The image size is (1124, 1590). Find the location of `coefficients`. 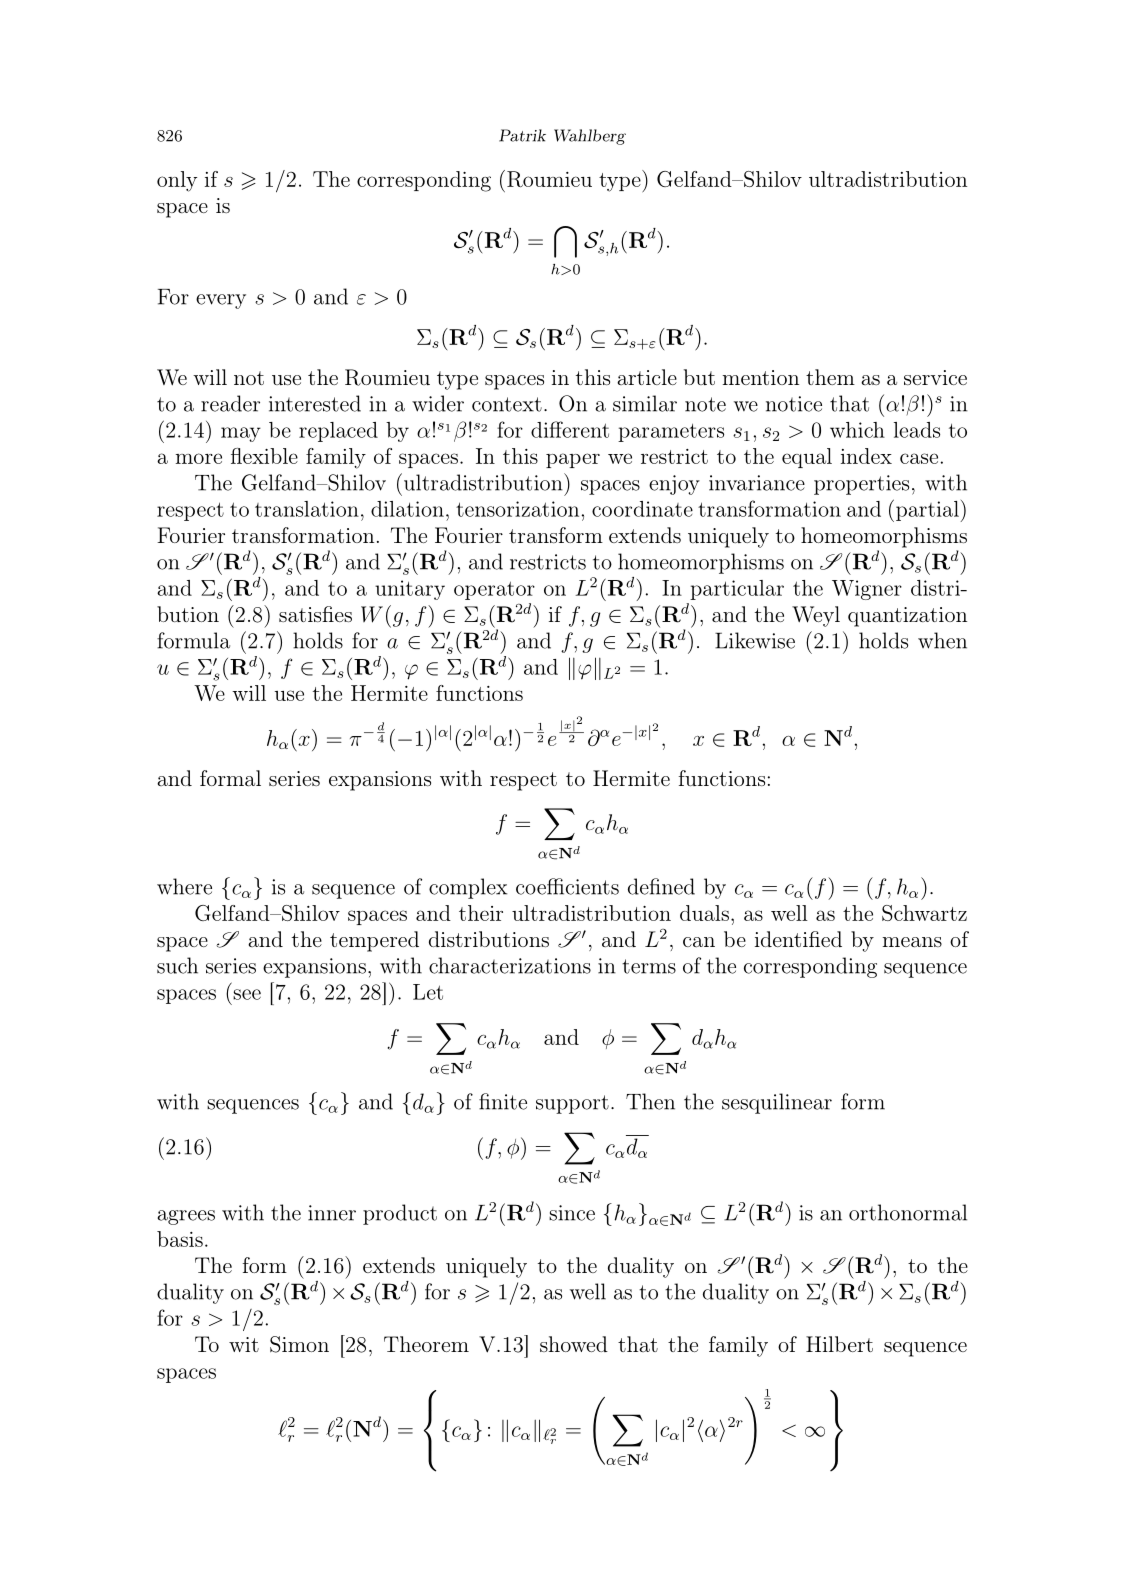

coefficients is located at coordinates (567, 886).
